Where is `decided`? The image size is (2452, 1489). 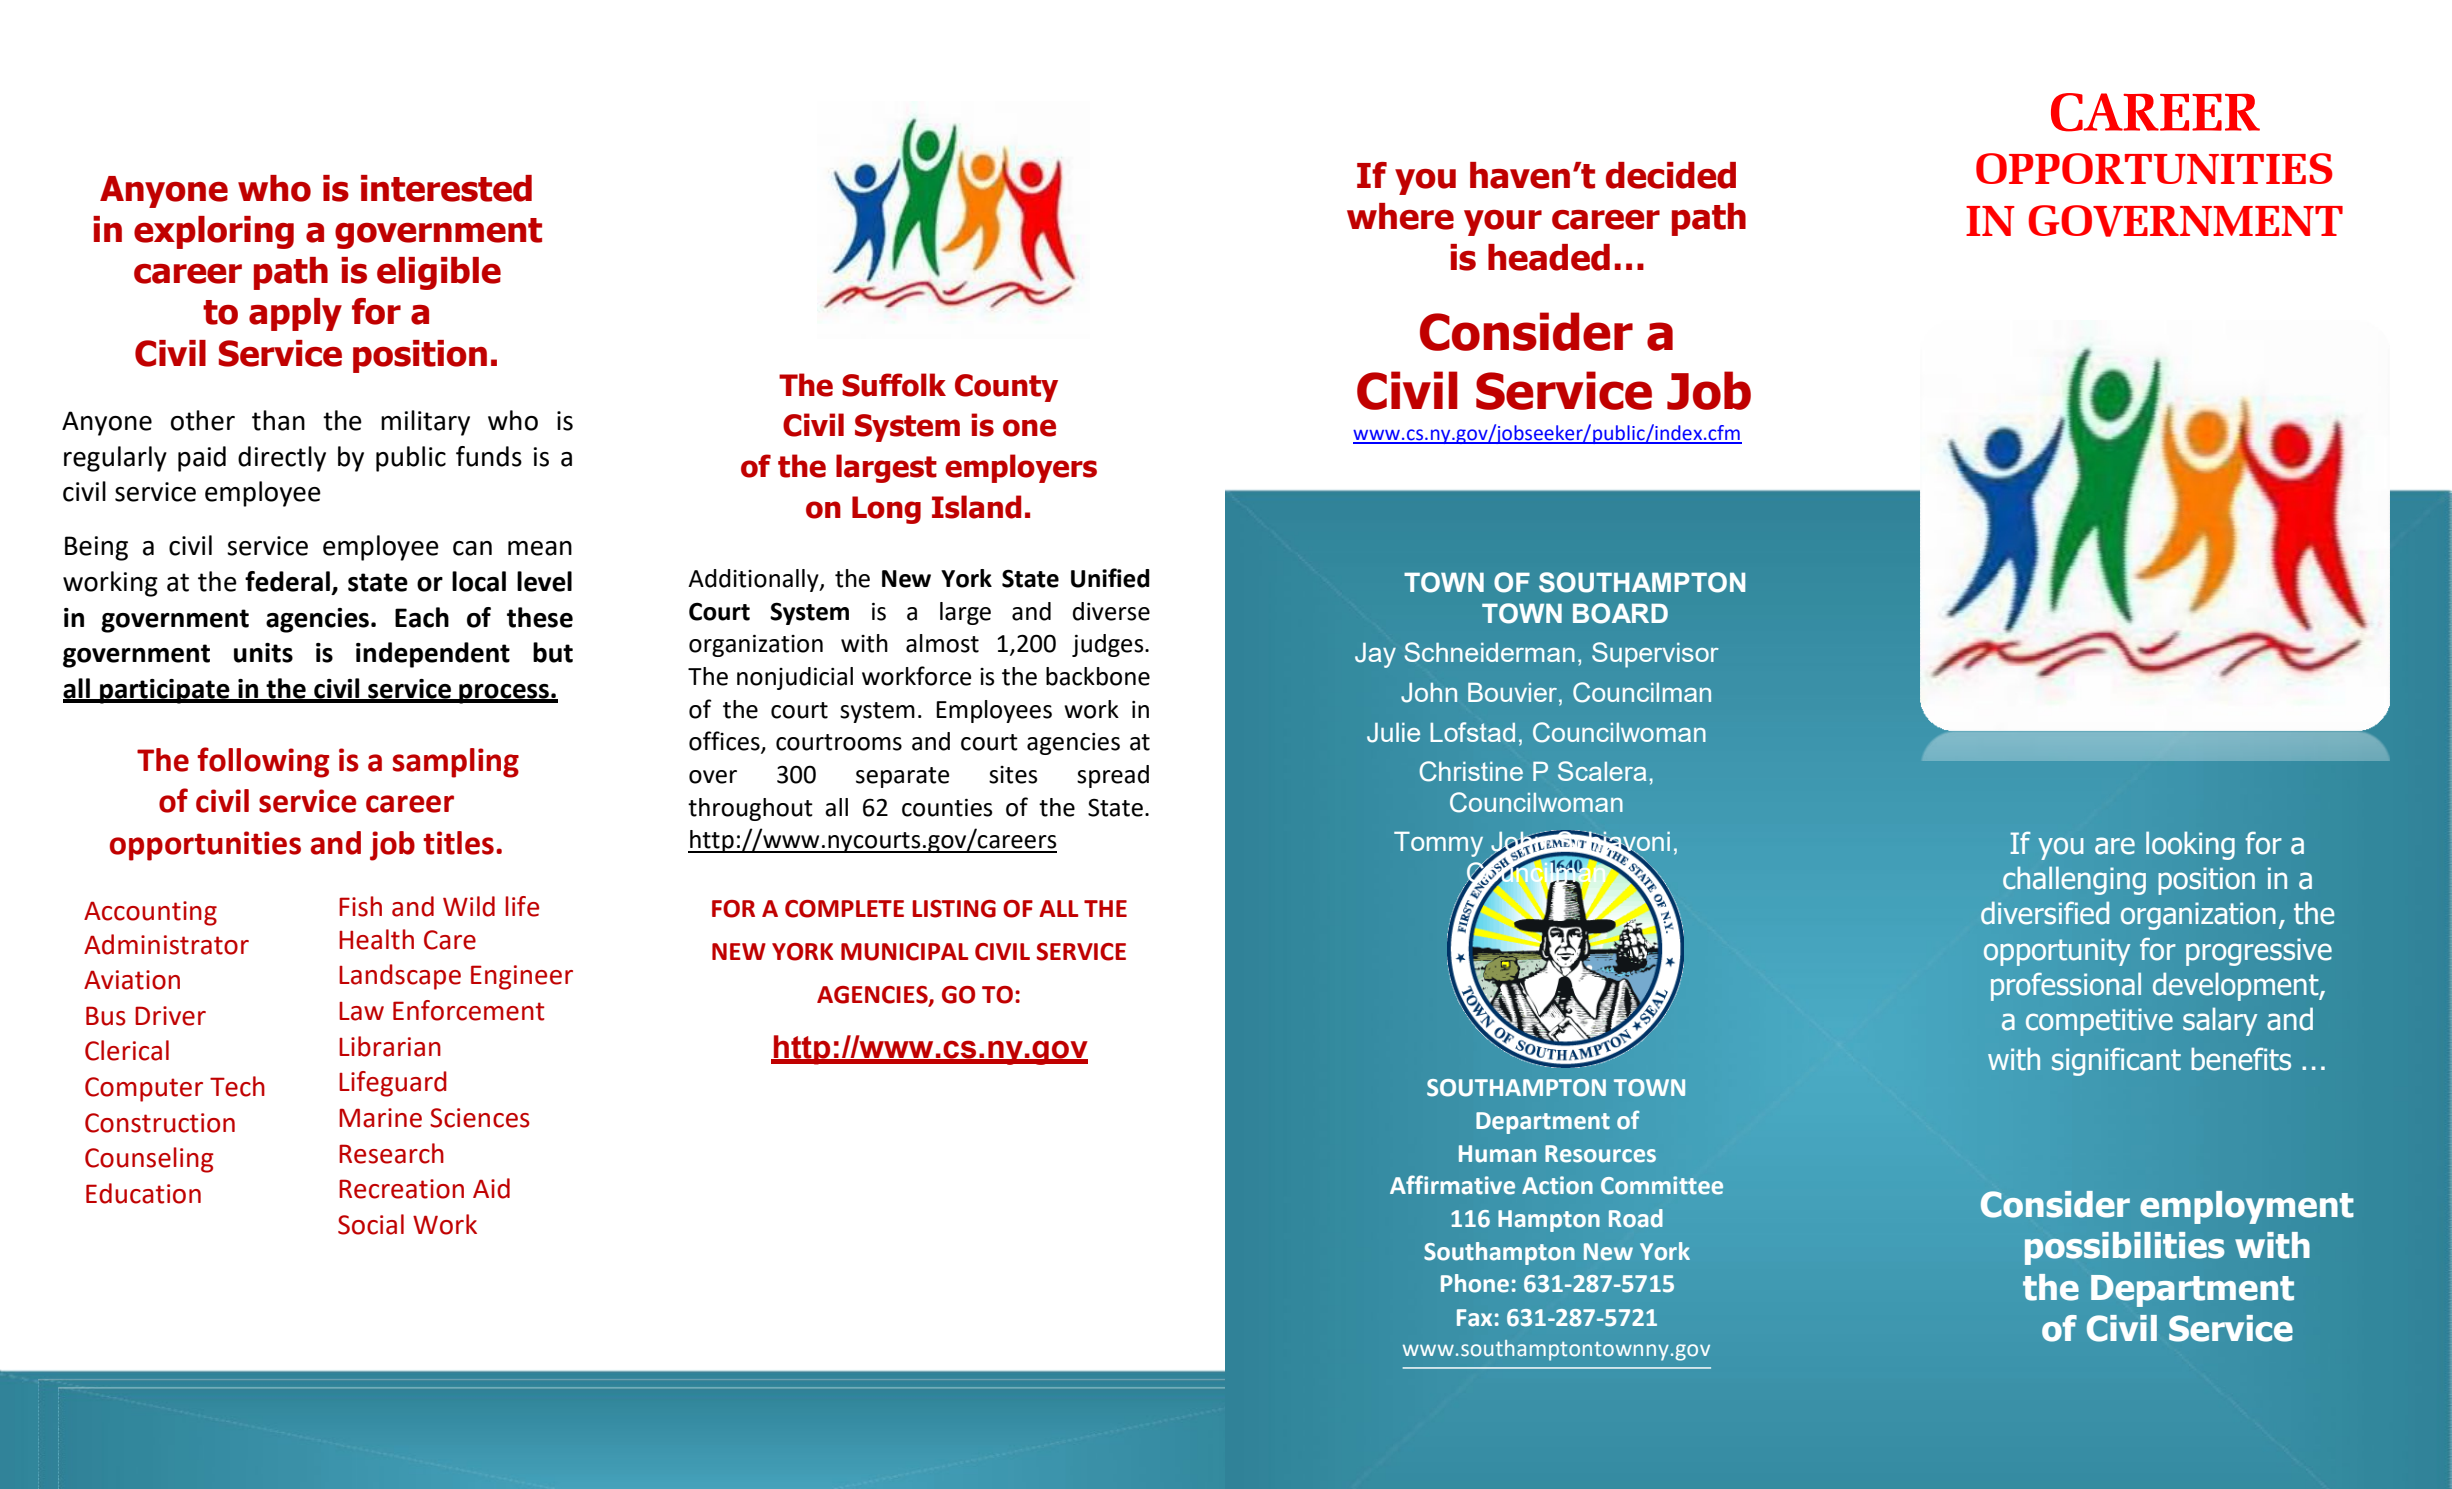 decided is located at coordinates (1671, 175).
